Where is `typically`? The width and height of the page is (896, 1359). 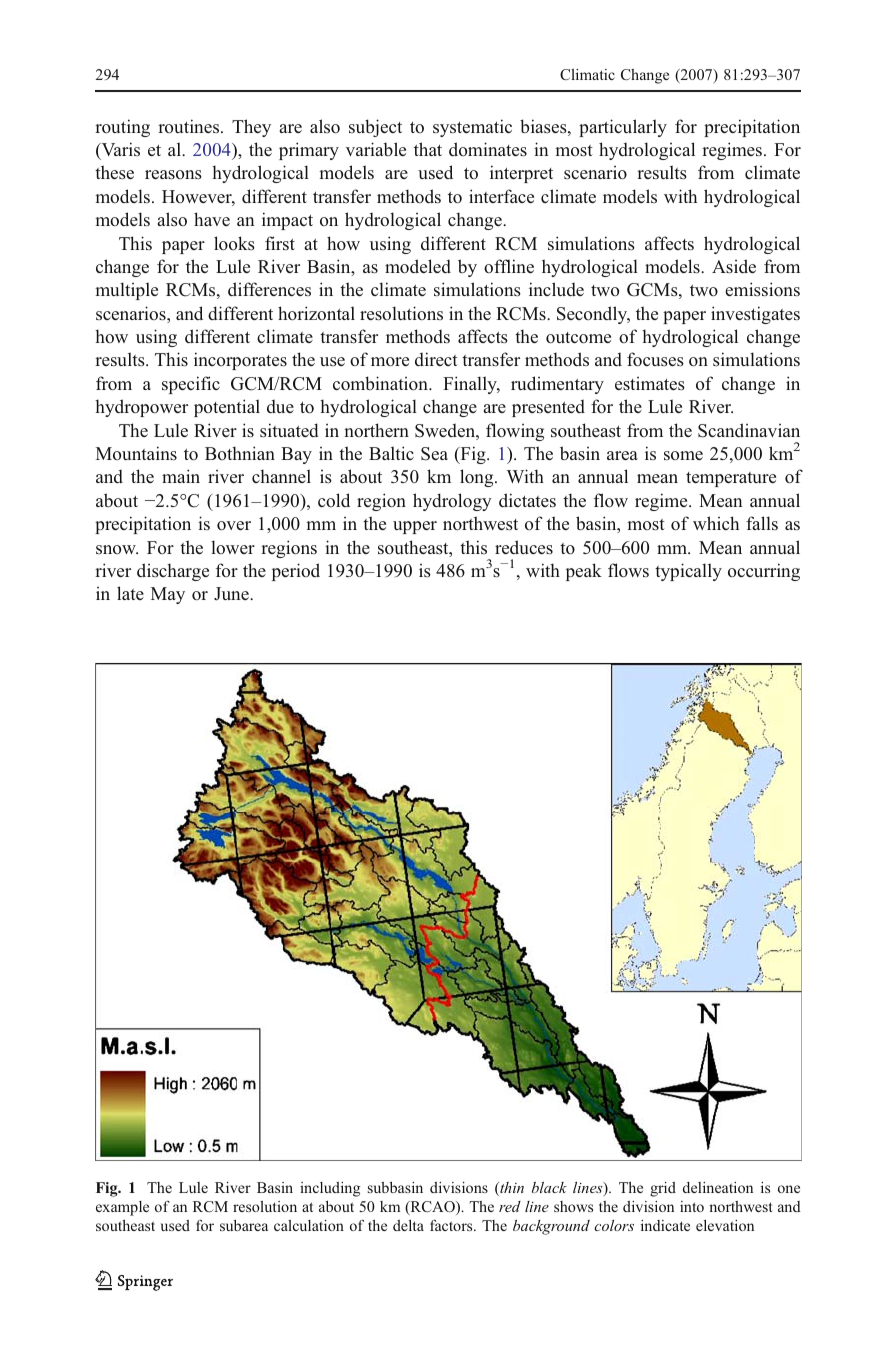
typically is located at coordinates (688, 572).
